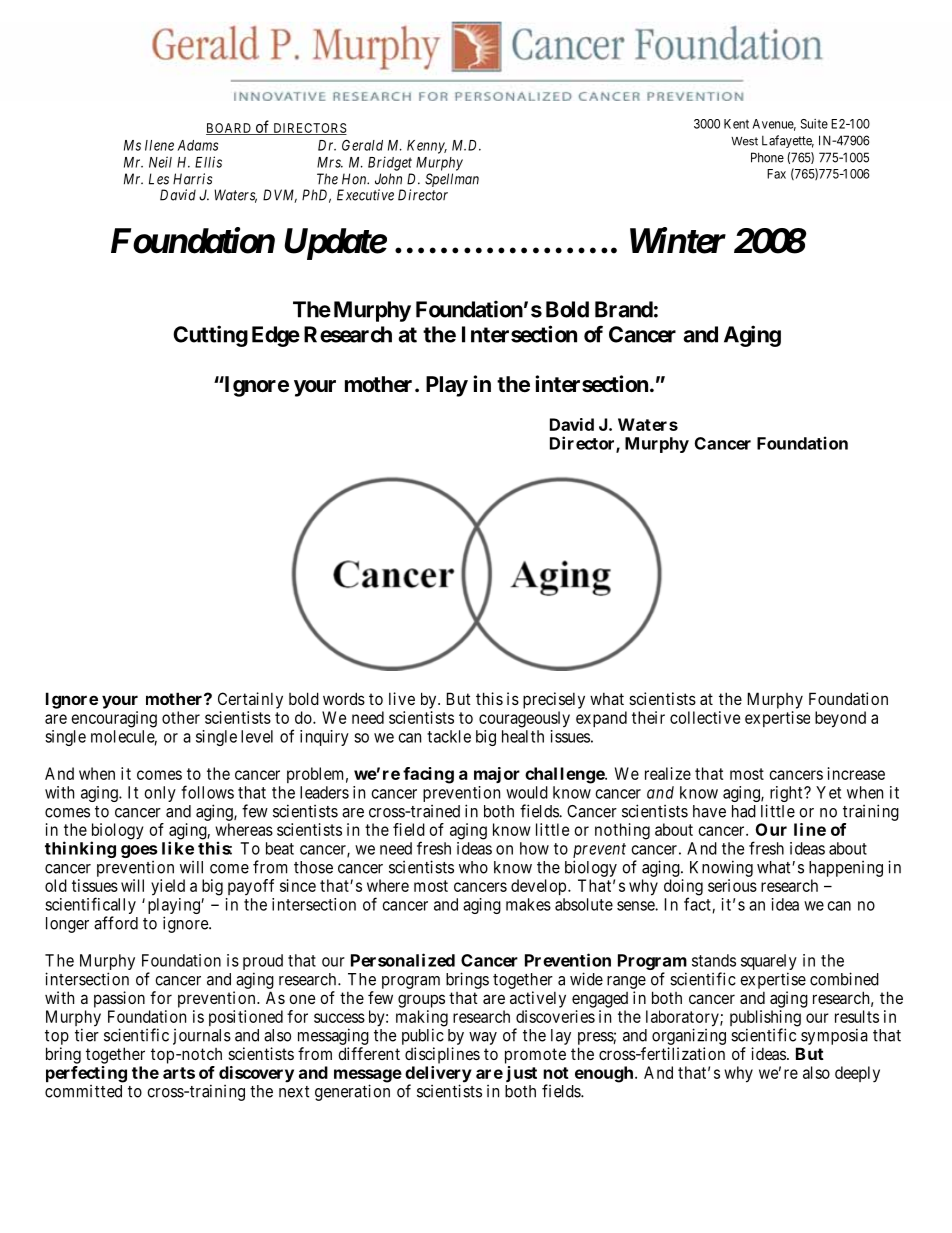  Describe the element at coordinates (449, 736) in the screenshot. I see `tackle` at that location.
